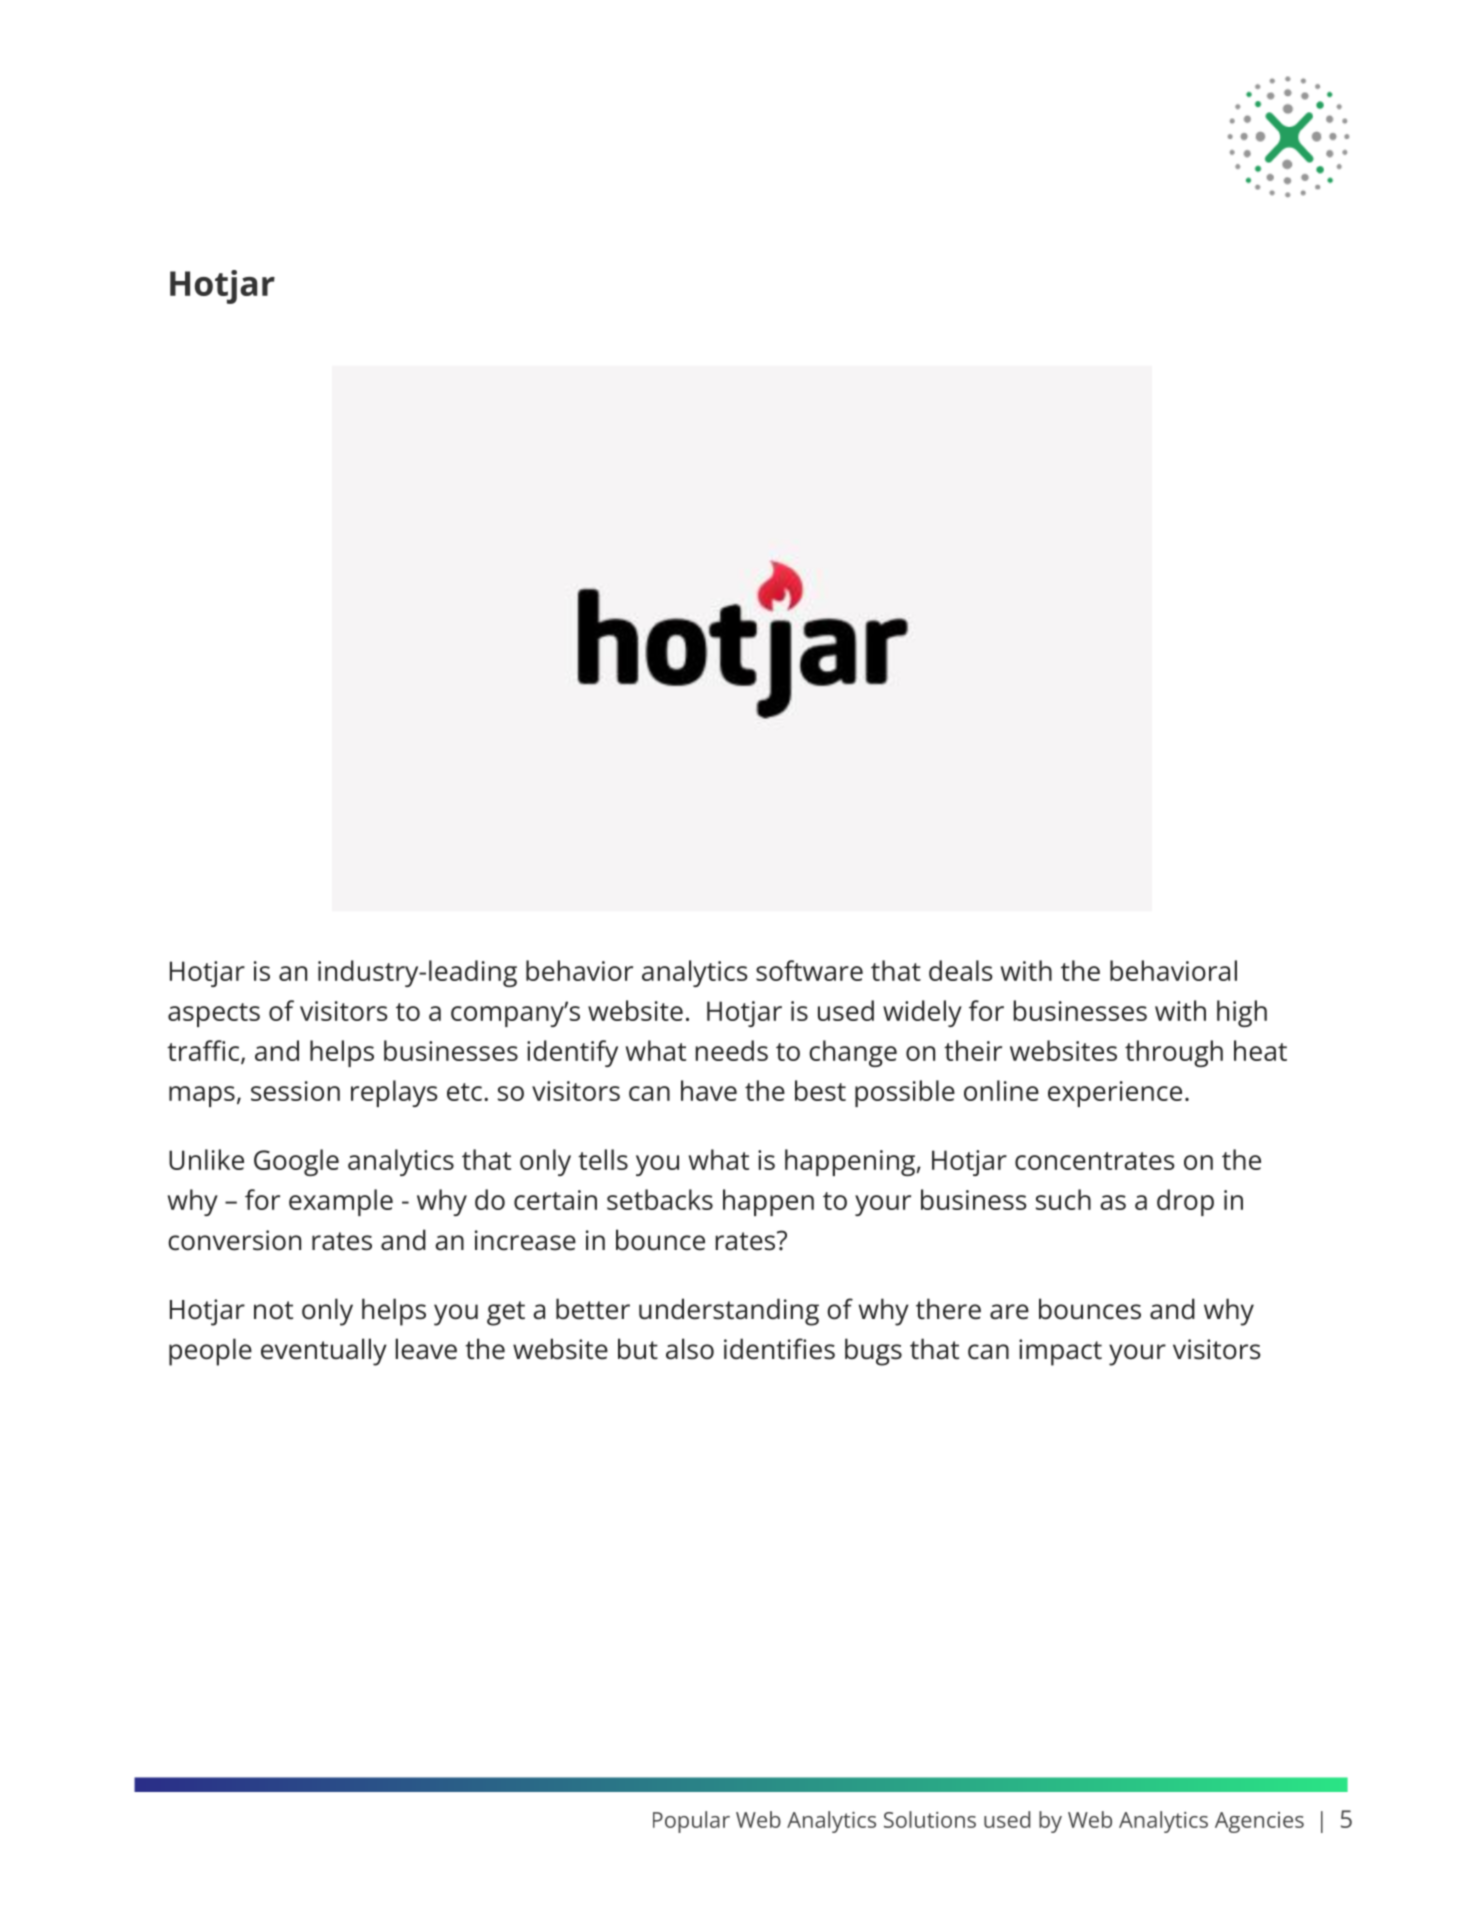 This document has width=1484, height=1921. Describe the element at coordinates (324, 1352) in the document. I see `eventually` at that location.
